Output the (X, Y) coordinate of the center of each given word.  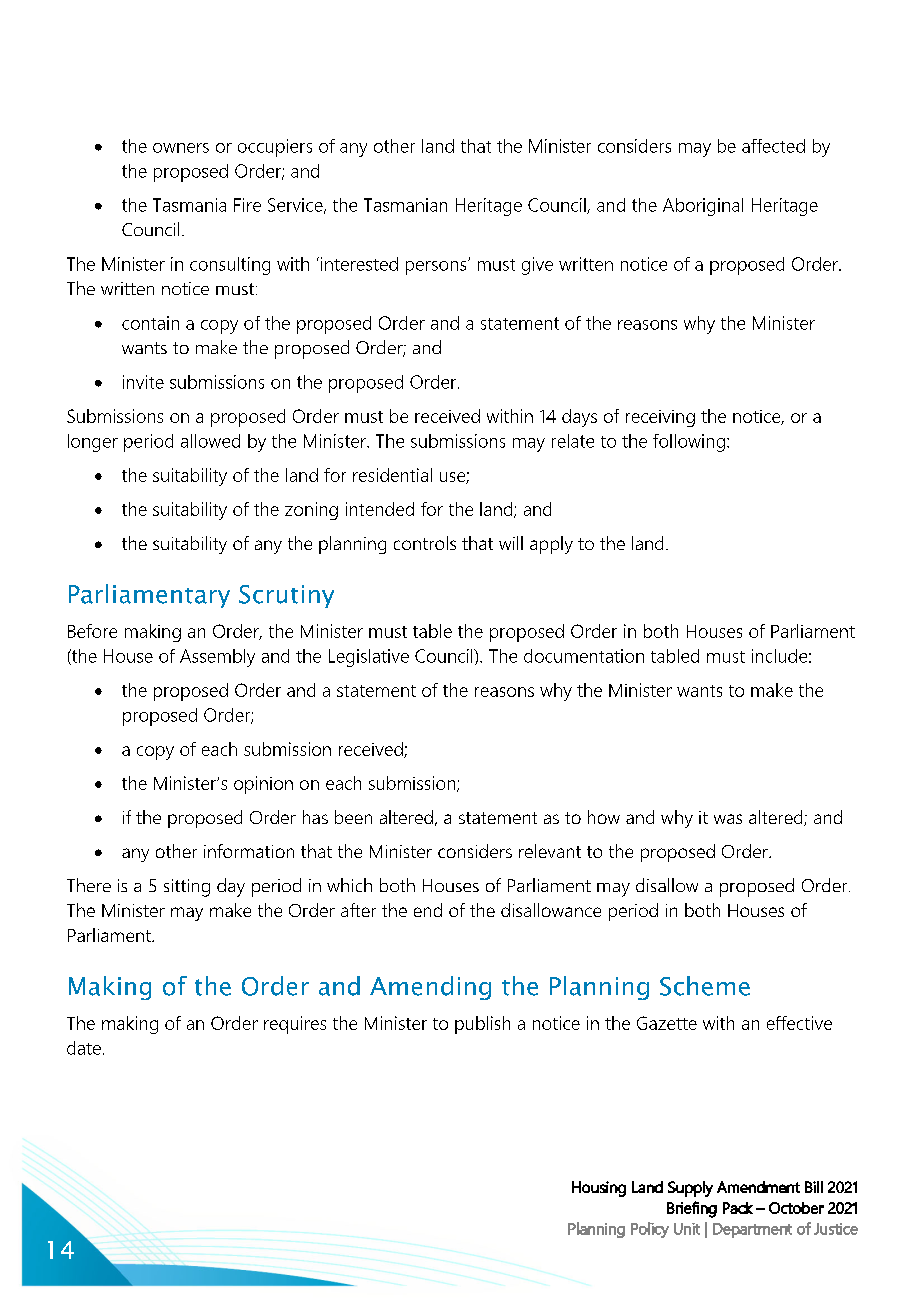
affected (773, 146)
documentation (584, 656)
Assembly (217, 658)
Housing (599, 1189)
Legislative (369, 658)
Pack (738, 1208)
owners (181, 148)
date (84, 1048)
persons (437, 267)
